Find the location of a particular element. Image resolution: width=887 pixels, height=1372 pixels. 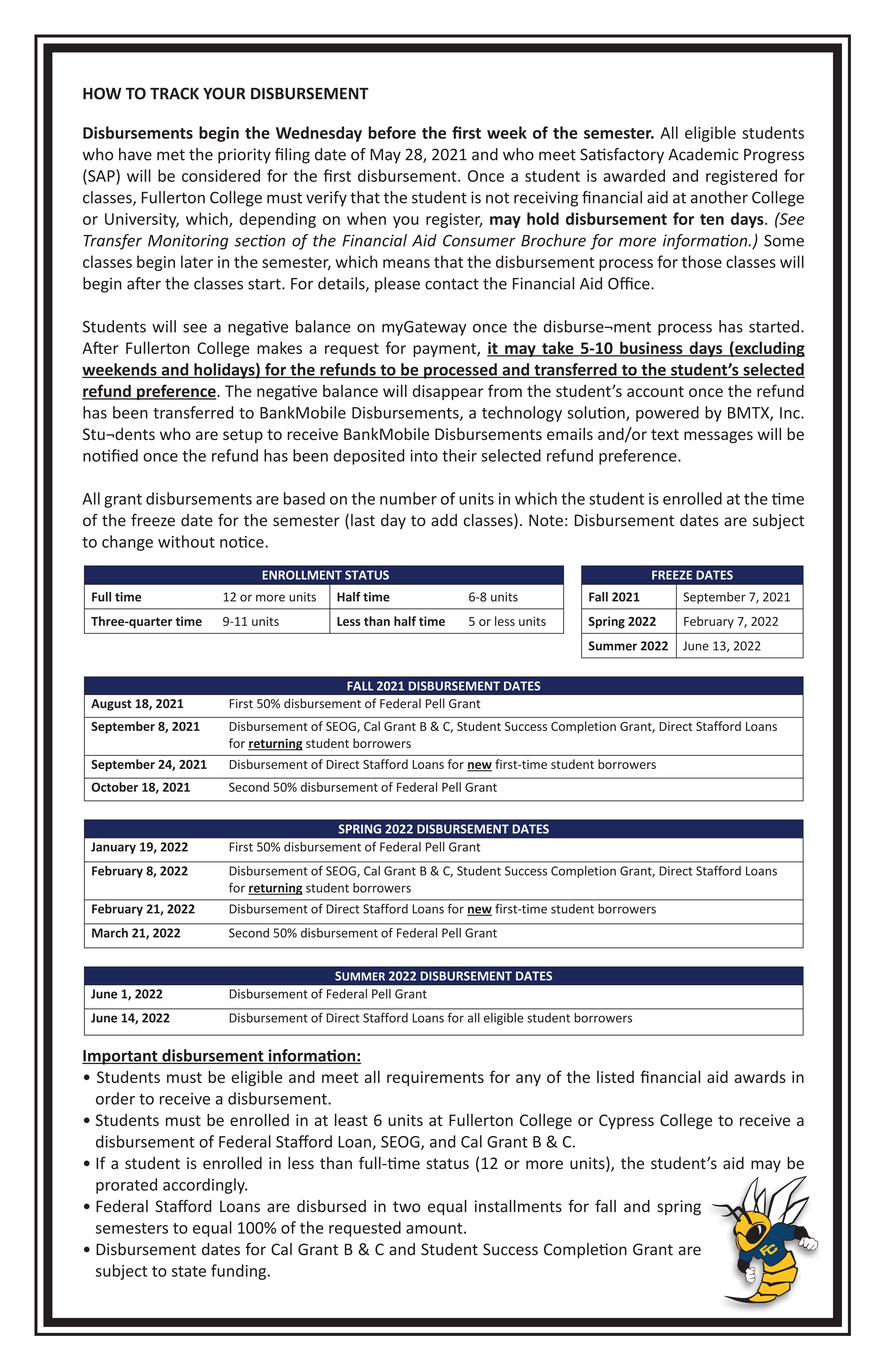

powered is located at coordinates (667, 414).
